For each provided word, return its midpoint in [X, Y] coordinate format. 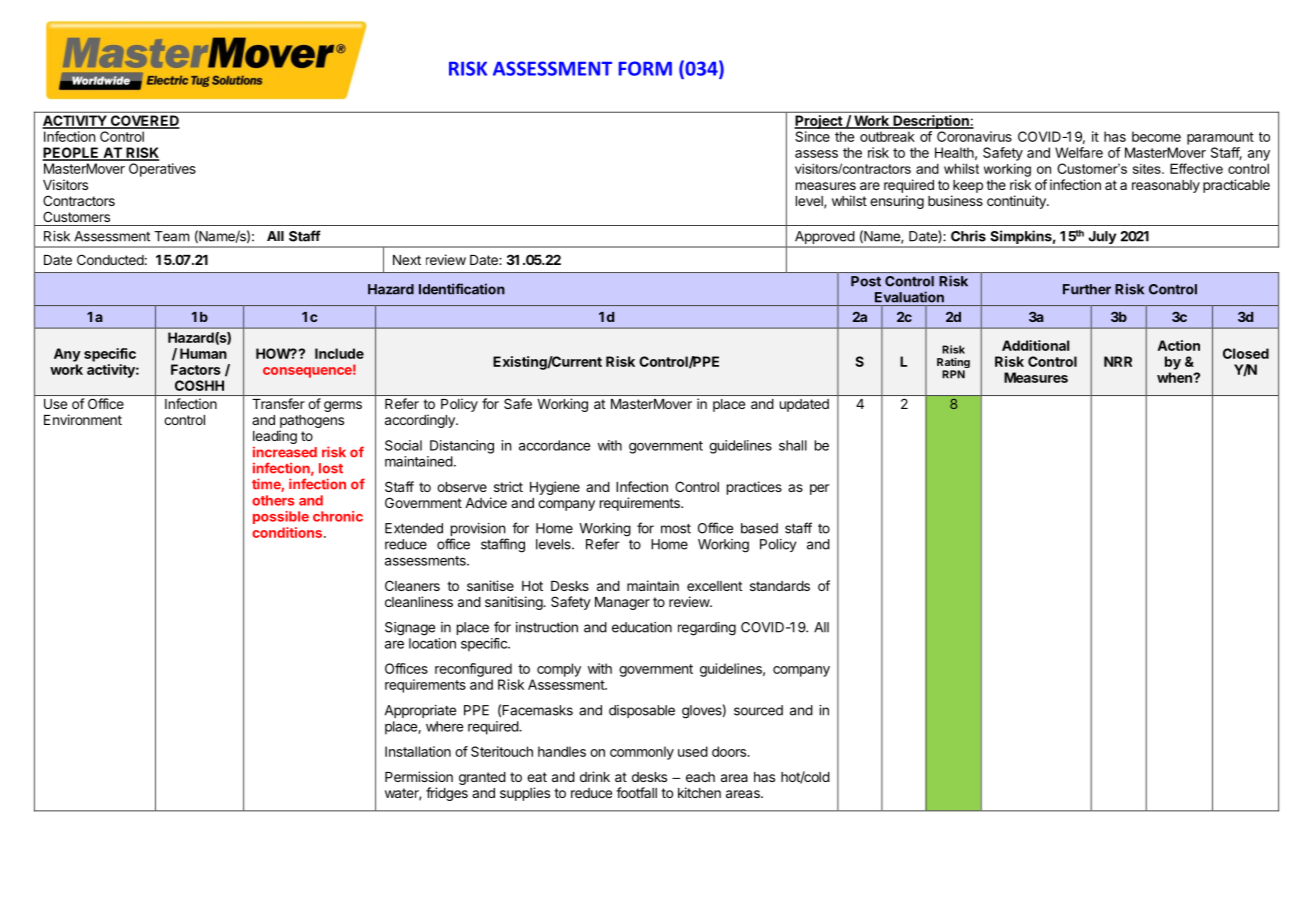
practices [754, 488]
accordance [554, 445]
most [676, 529]
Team [171, 236]
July [1102, 239]
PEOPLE [71, 154]
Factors [196, 369]
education [642, 627]
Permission [419, 776]
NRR [1118, 361]
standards [780, 586]
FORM [645, 68]
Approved [824, 239]
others [273, 500]
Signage [410, 629]
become [1156, 136]
